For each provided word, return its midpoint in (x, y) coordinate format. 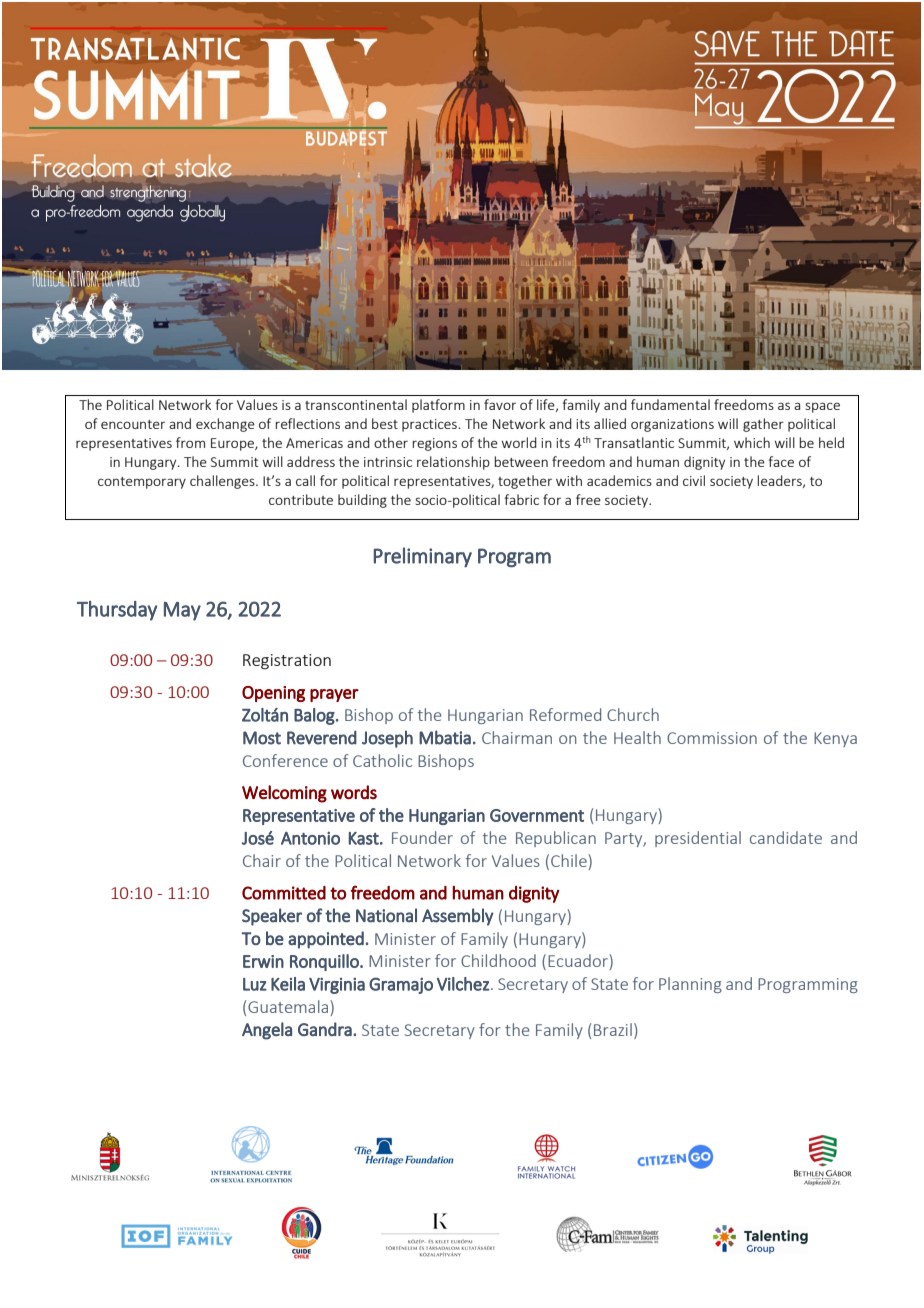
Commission (712, 738)
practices (429, 425)
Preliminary (422, 557)
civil (694, 480)
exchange (225, 425)
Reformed (565, 714)
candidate (786, 837)
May (182, 611)
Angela (267, 1031)
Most (262, 738)
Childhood (498, 960)
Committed (284, 893)
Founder (422, 837)
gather (763, 425)
